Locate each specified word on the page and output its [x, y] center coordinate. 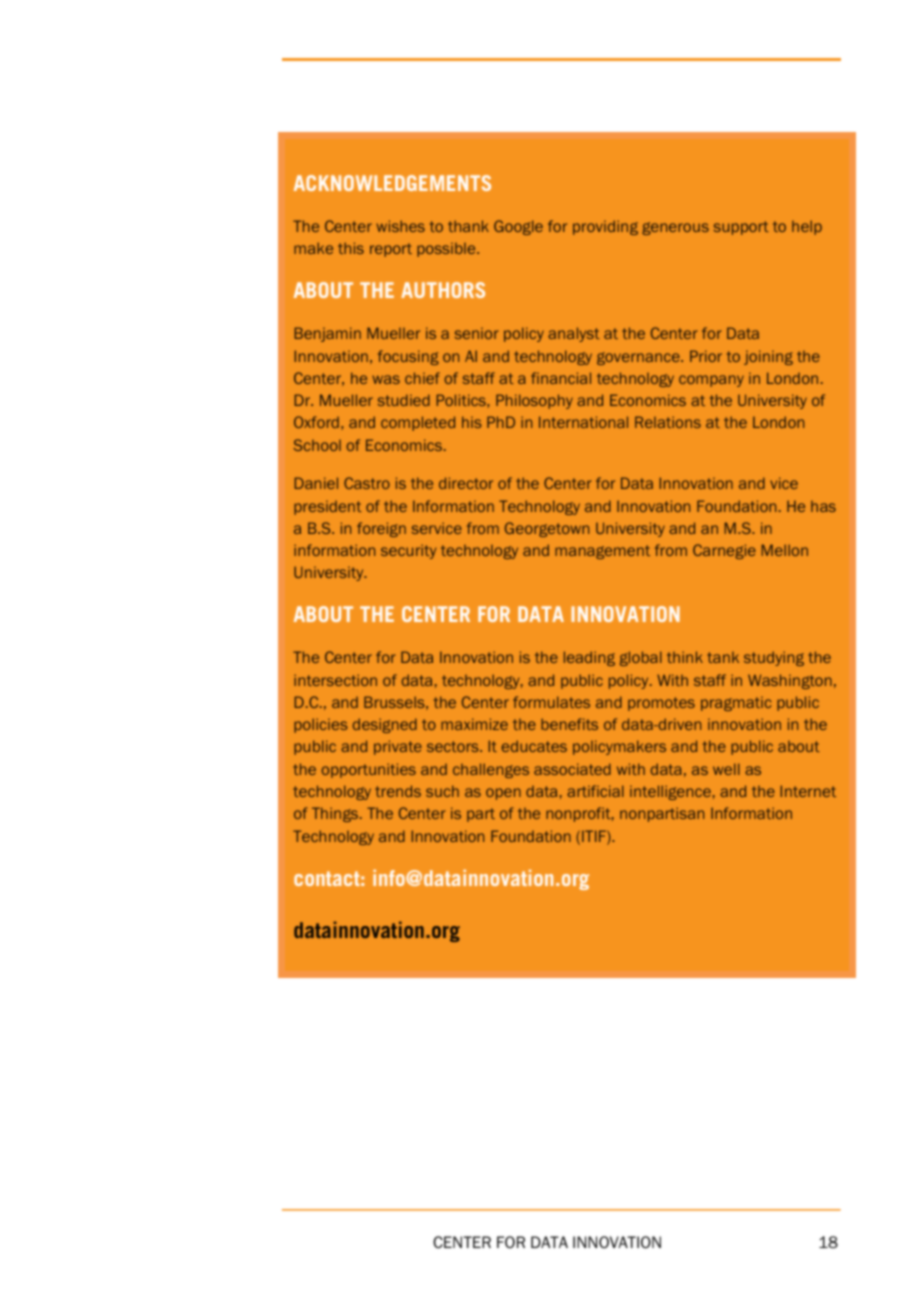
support [741, 228]
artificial [595, 791]
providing [605, 227]
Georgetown [547, 529]
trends [398, 791]
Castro [367, 483]
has [823, 506]
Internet [808, 791]
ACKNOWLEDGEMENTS [392, 183]
